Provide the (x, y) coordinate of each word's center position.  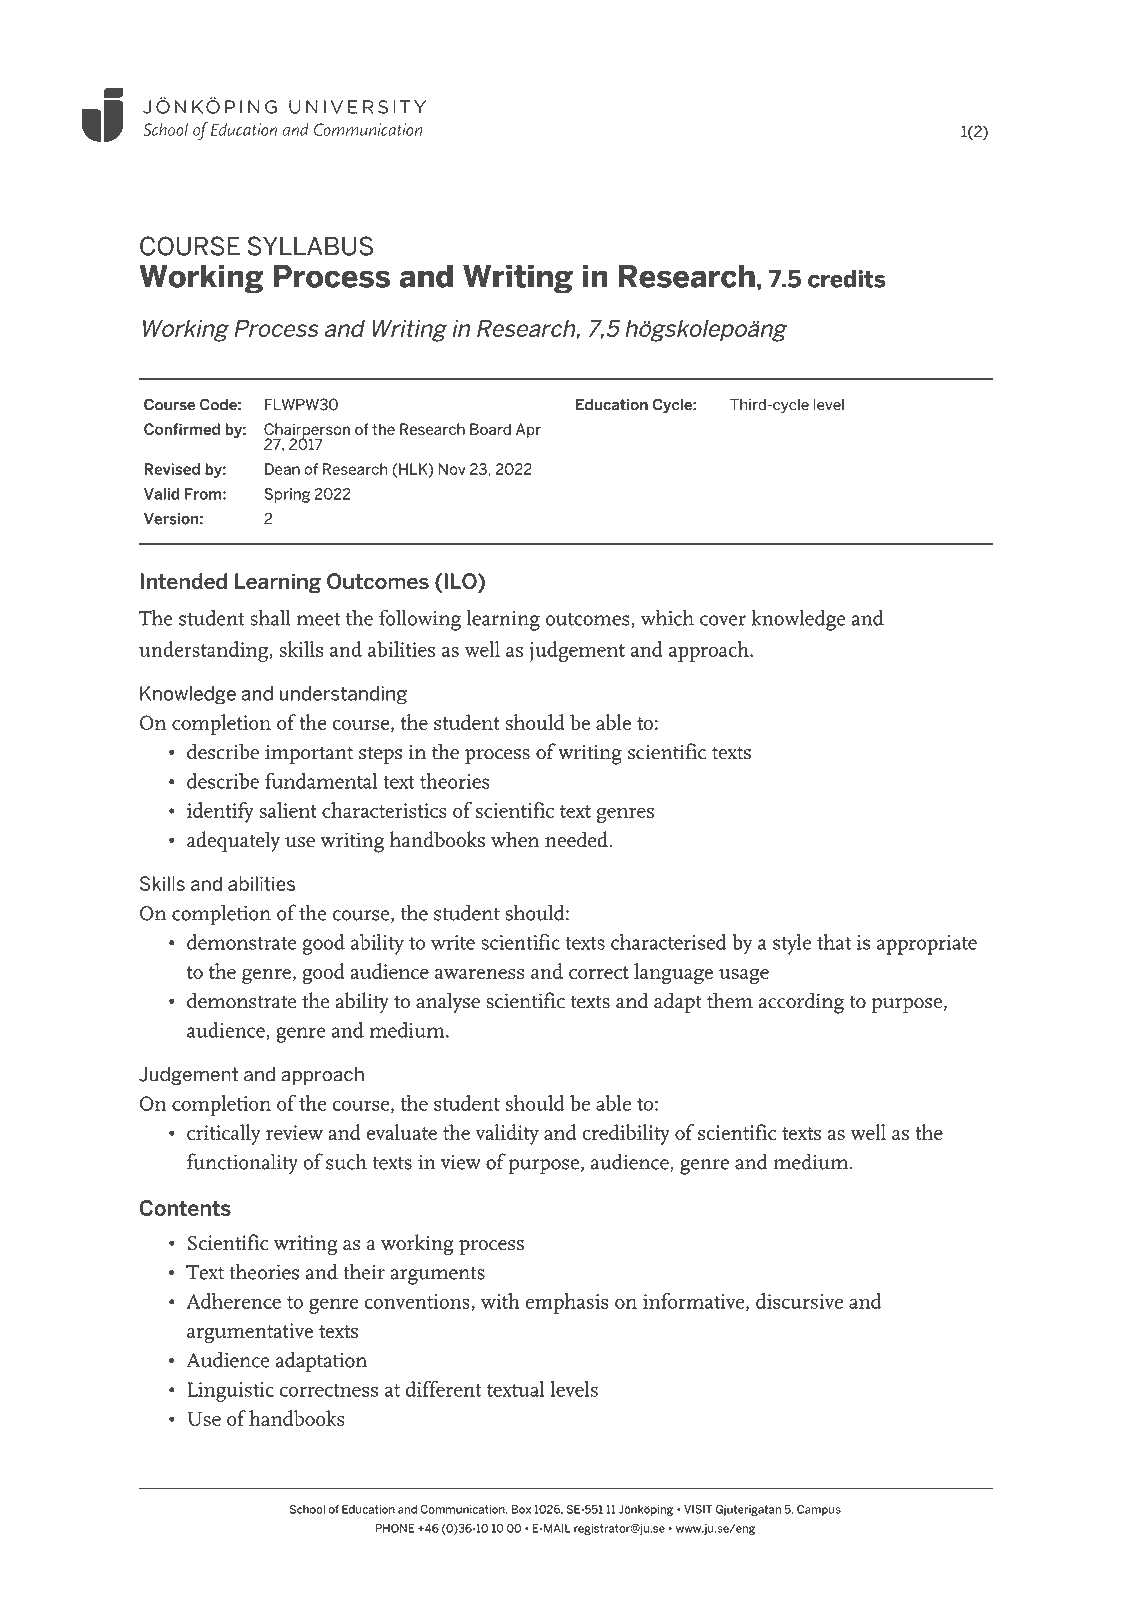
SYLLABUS (310, 246)
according (801, 1003)
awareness (479, 974)
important (309, 754)
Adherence (234, 1301)
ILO (462, 582)
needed (577, 839)
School (307, 1509)
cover (723, 620)
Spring (287, 495)
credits (847, 279)
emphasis (567, 1303)
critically (224, 1134)
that (834, 942)
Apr (528, 430)
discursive (799, 1301)
